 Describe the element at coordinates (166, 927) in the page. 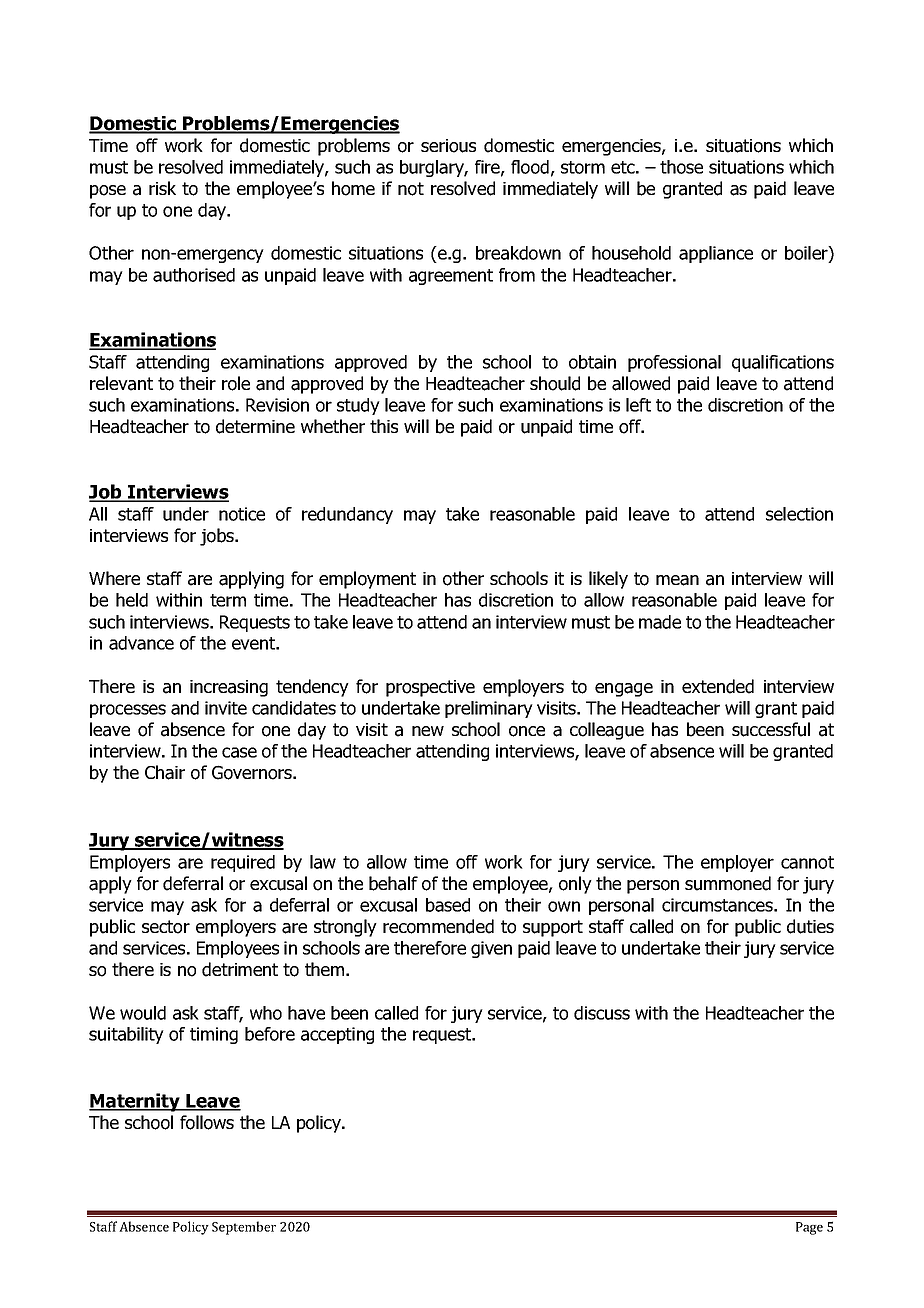

I see `sector` at that location.
